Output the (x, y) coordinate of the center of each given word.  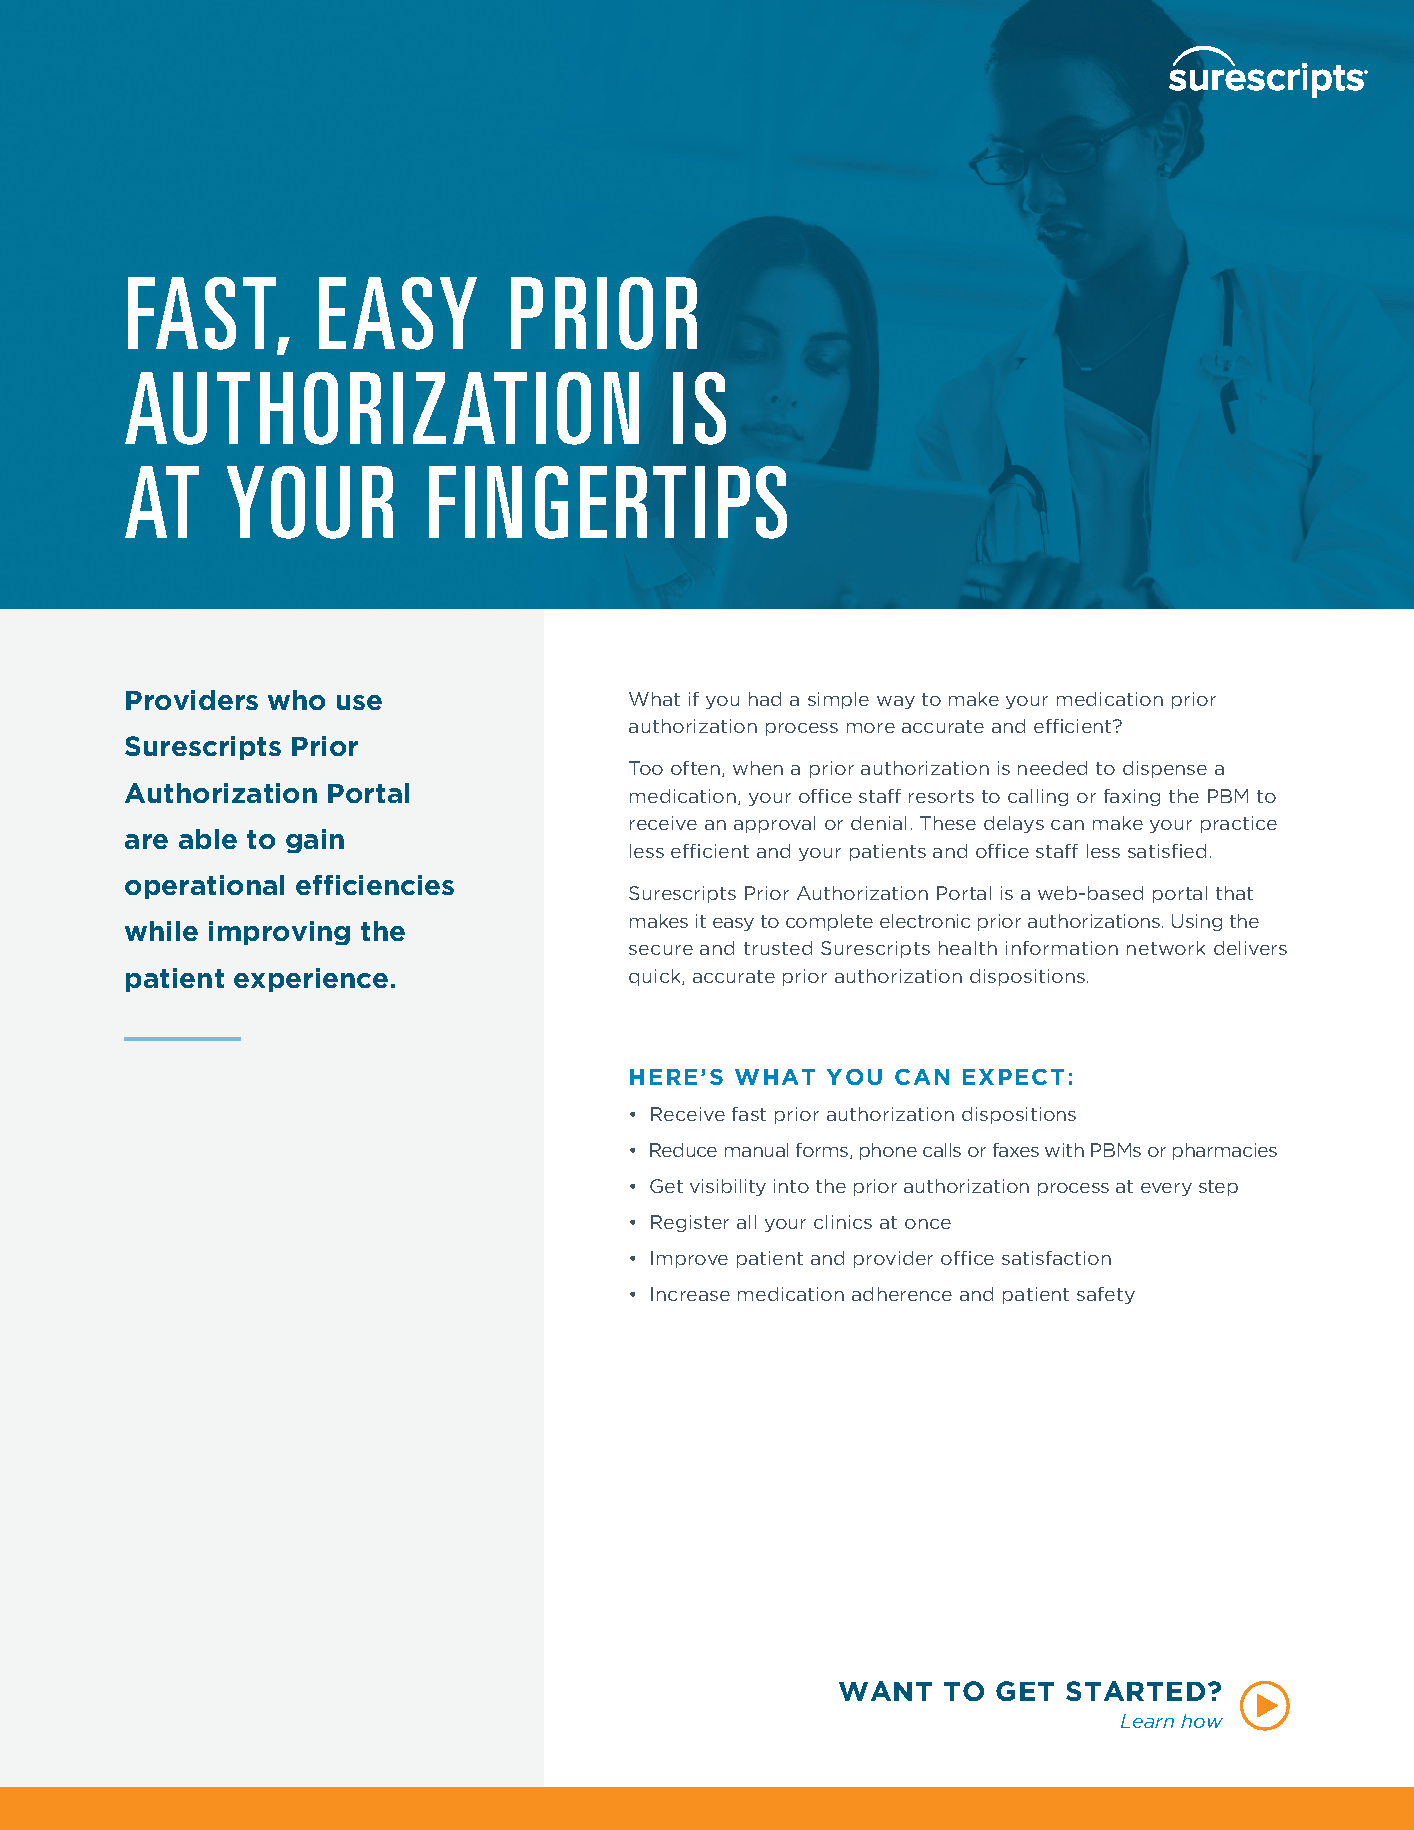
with (1064, 1150)
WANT (885, 1691)
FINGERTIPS (608, 502)
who (296, 700)
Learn (1147, 1721)
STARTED (1135, 1691)
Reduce (683, 1150)
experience (311, 980)
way (896, 702)
